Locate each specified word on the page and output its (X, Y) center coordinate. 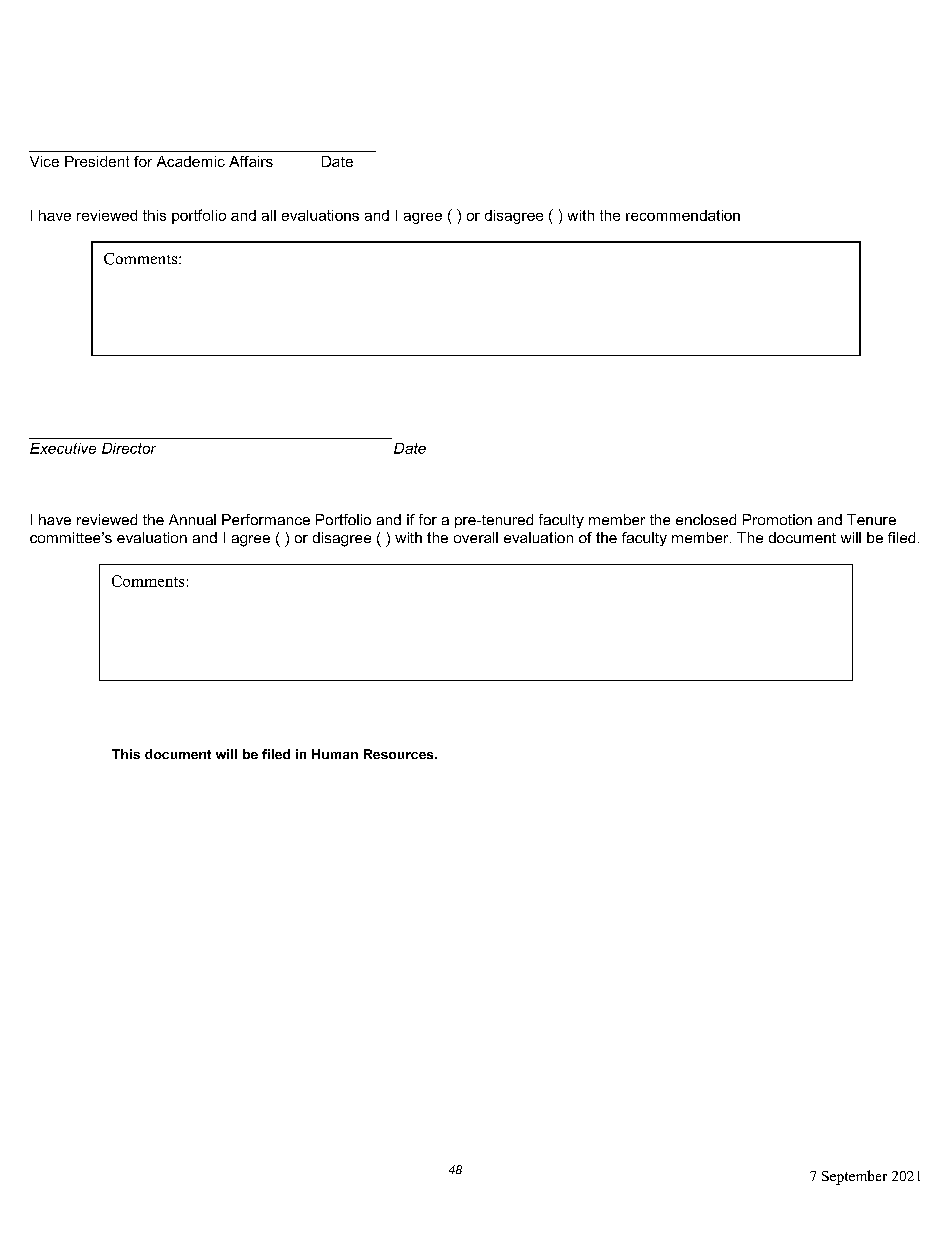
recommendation (683, 215)
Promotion (777, 519)
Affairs (251, 161)
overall (476, 537)
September (854, 1177)
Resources (400, 754)
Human (335, 754)
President (97, 161)
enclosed (706, 519)
